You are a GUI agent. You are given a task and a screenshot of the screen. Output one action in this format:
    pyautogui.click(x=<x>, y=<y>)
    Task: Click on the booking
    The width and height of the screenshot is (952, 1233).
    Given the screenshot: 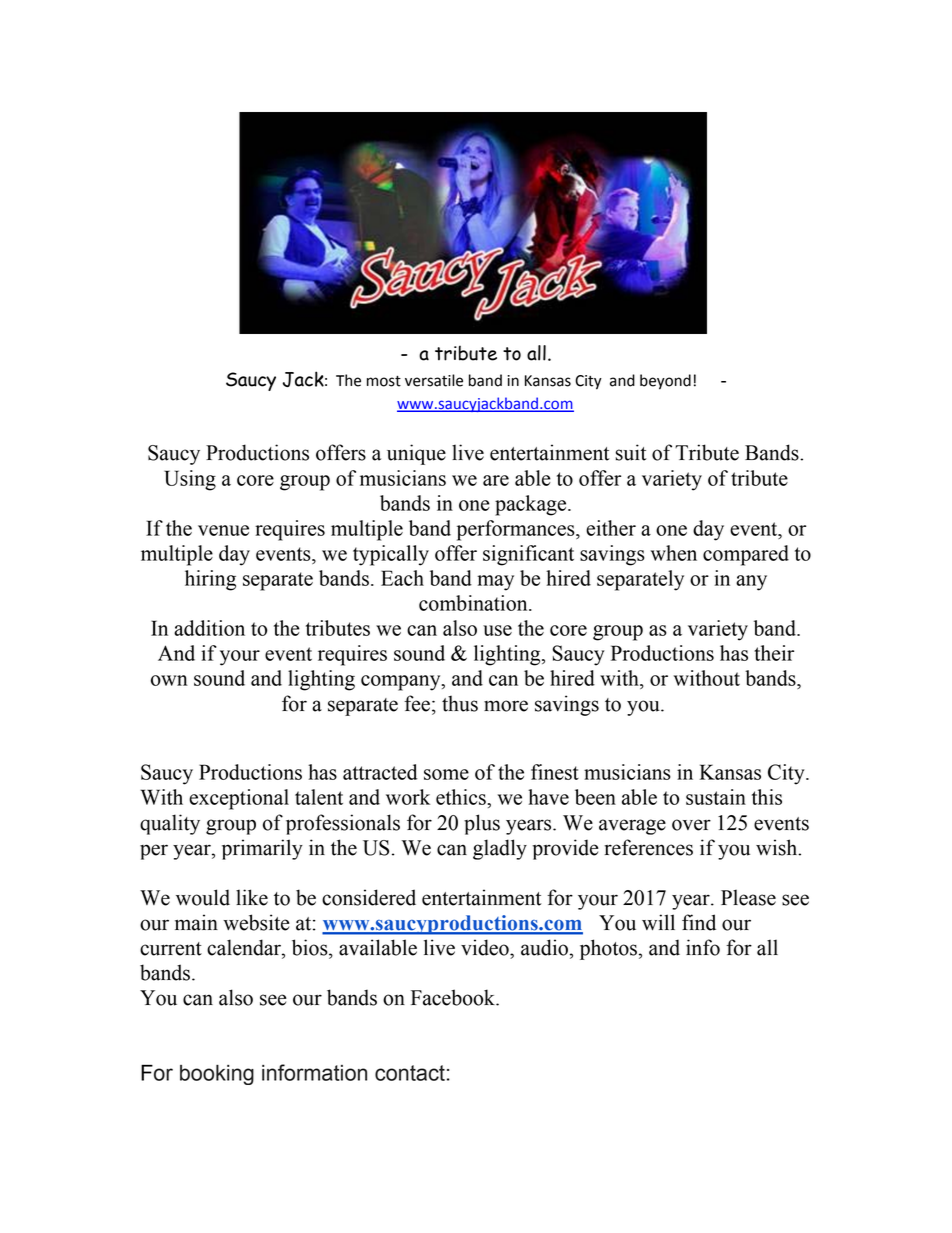 What is the action you would take?
    pyautogui.click(x=217, y=1075)
